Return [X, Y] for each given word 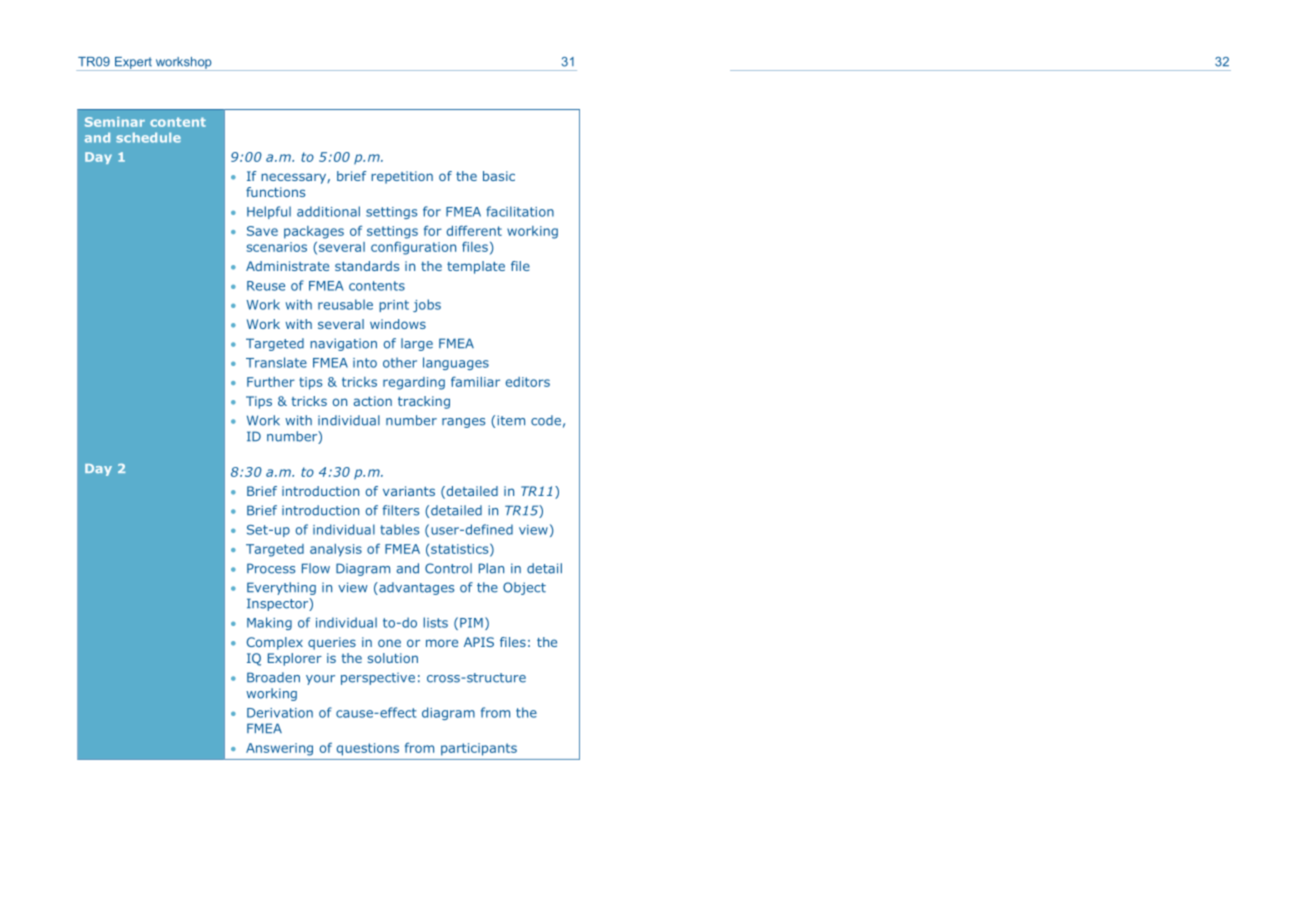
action [372, 401]
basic [499, 176]
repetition [402, 177]
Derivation [280, 713]
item [511, 420]
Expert [133, 64]
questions [368, 749]
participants [479, 749]
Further [271, 382]
